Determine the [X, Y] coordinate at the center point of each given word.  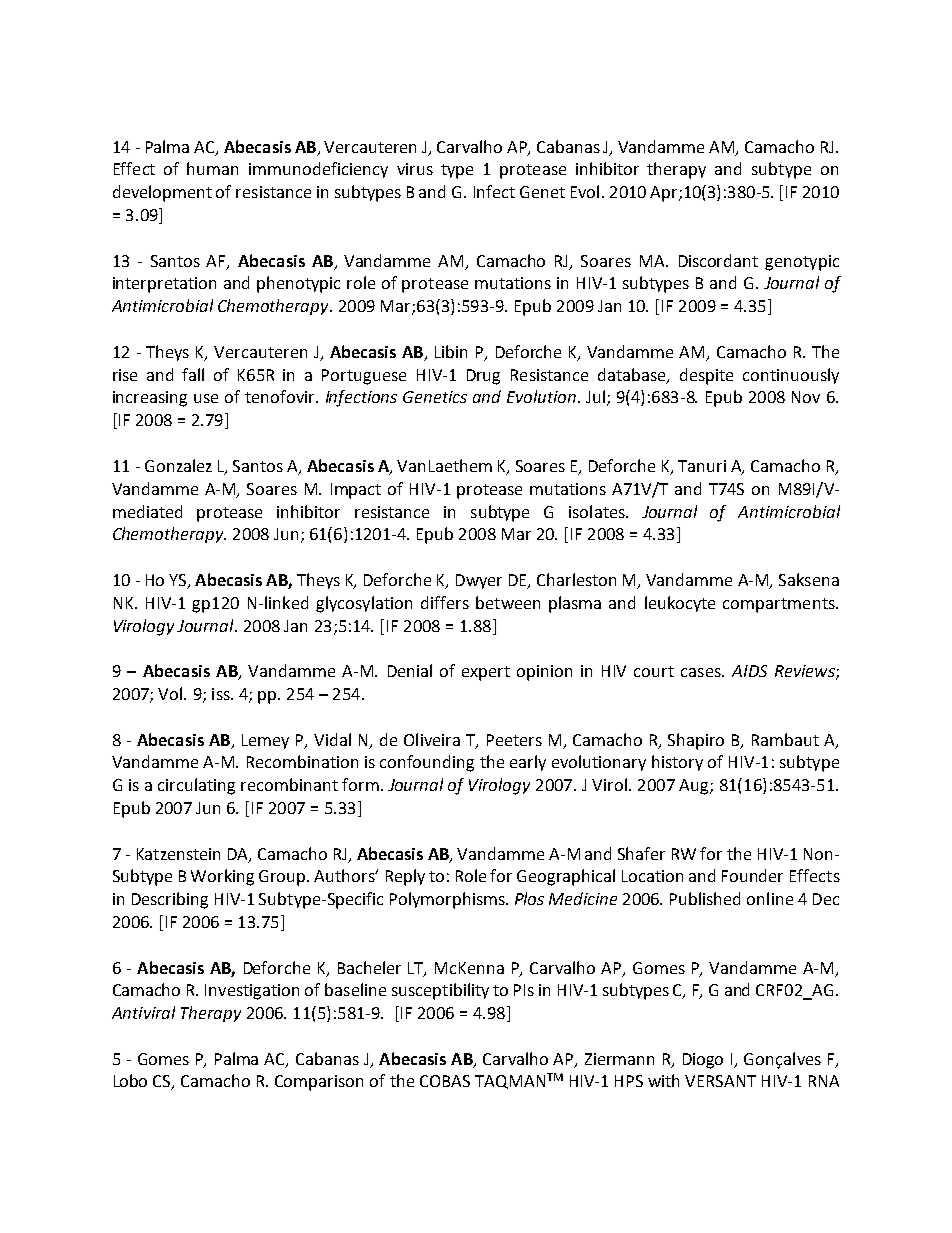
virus [415, 169]
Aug [695, 787]
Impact [356, 491]
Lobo [130, 1080]
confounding [427, 763]
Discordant [718, 260]
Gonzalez [178, 465]
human [212, 168]
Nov [806, 397]
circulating [196, 786]
